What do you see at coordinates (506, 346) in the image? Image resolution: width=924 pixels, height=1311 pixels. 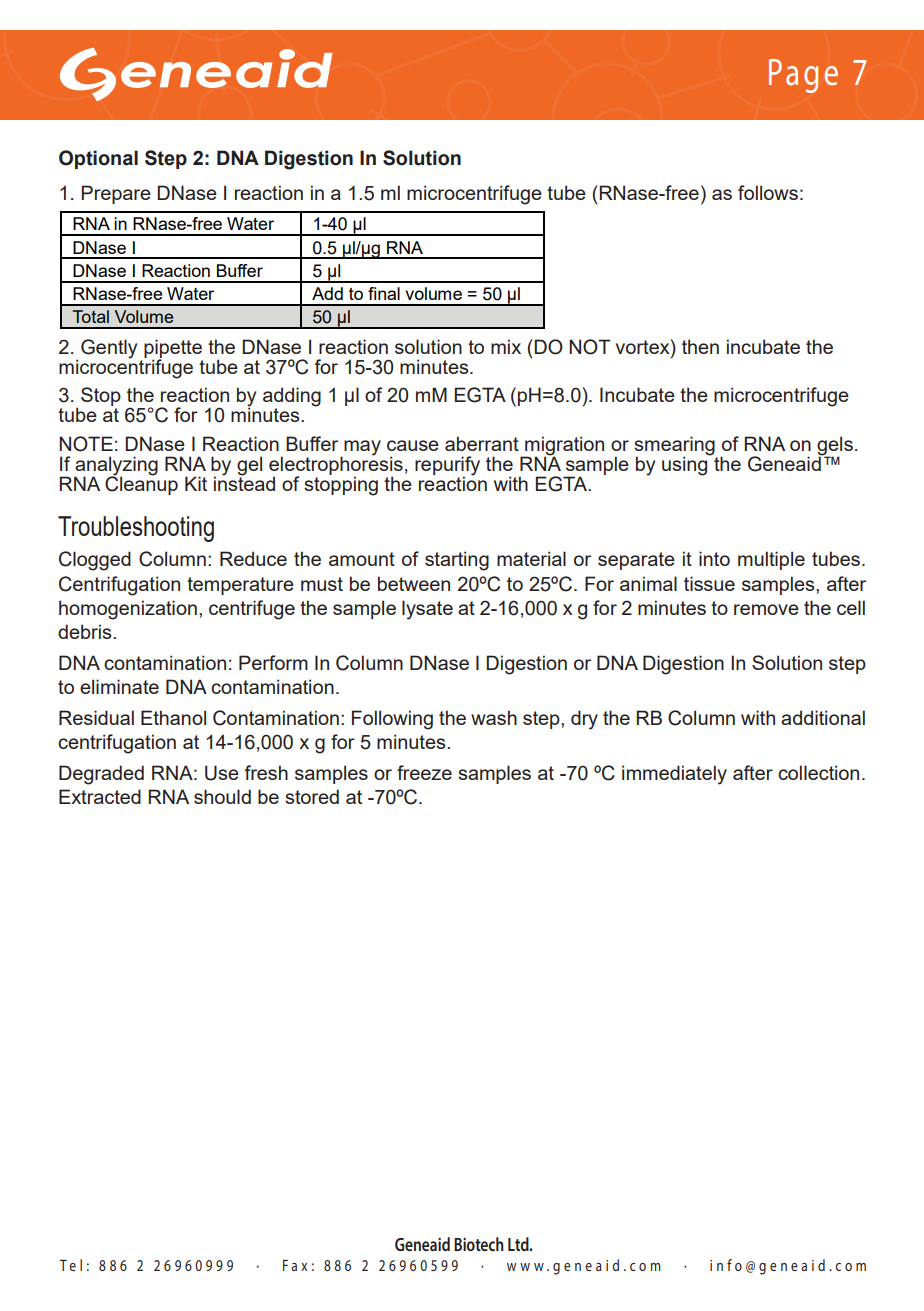 I see `mix` at bounding box center [506, 346].
